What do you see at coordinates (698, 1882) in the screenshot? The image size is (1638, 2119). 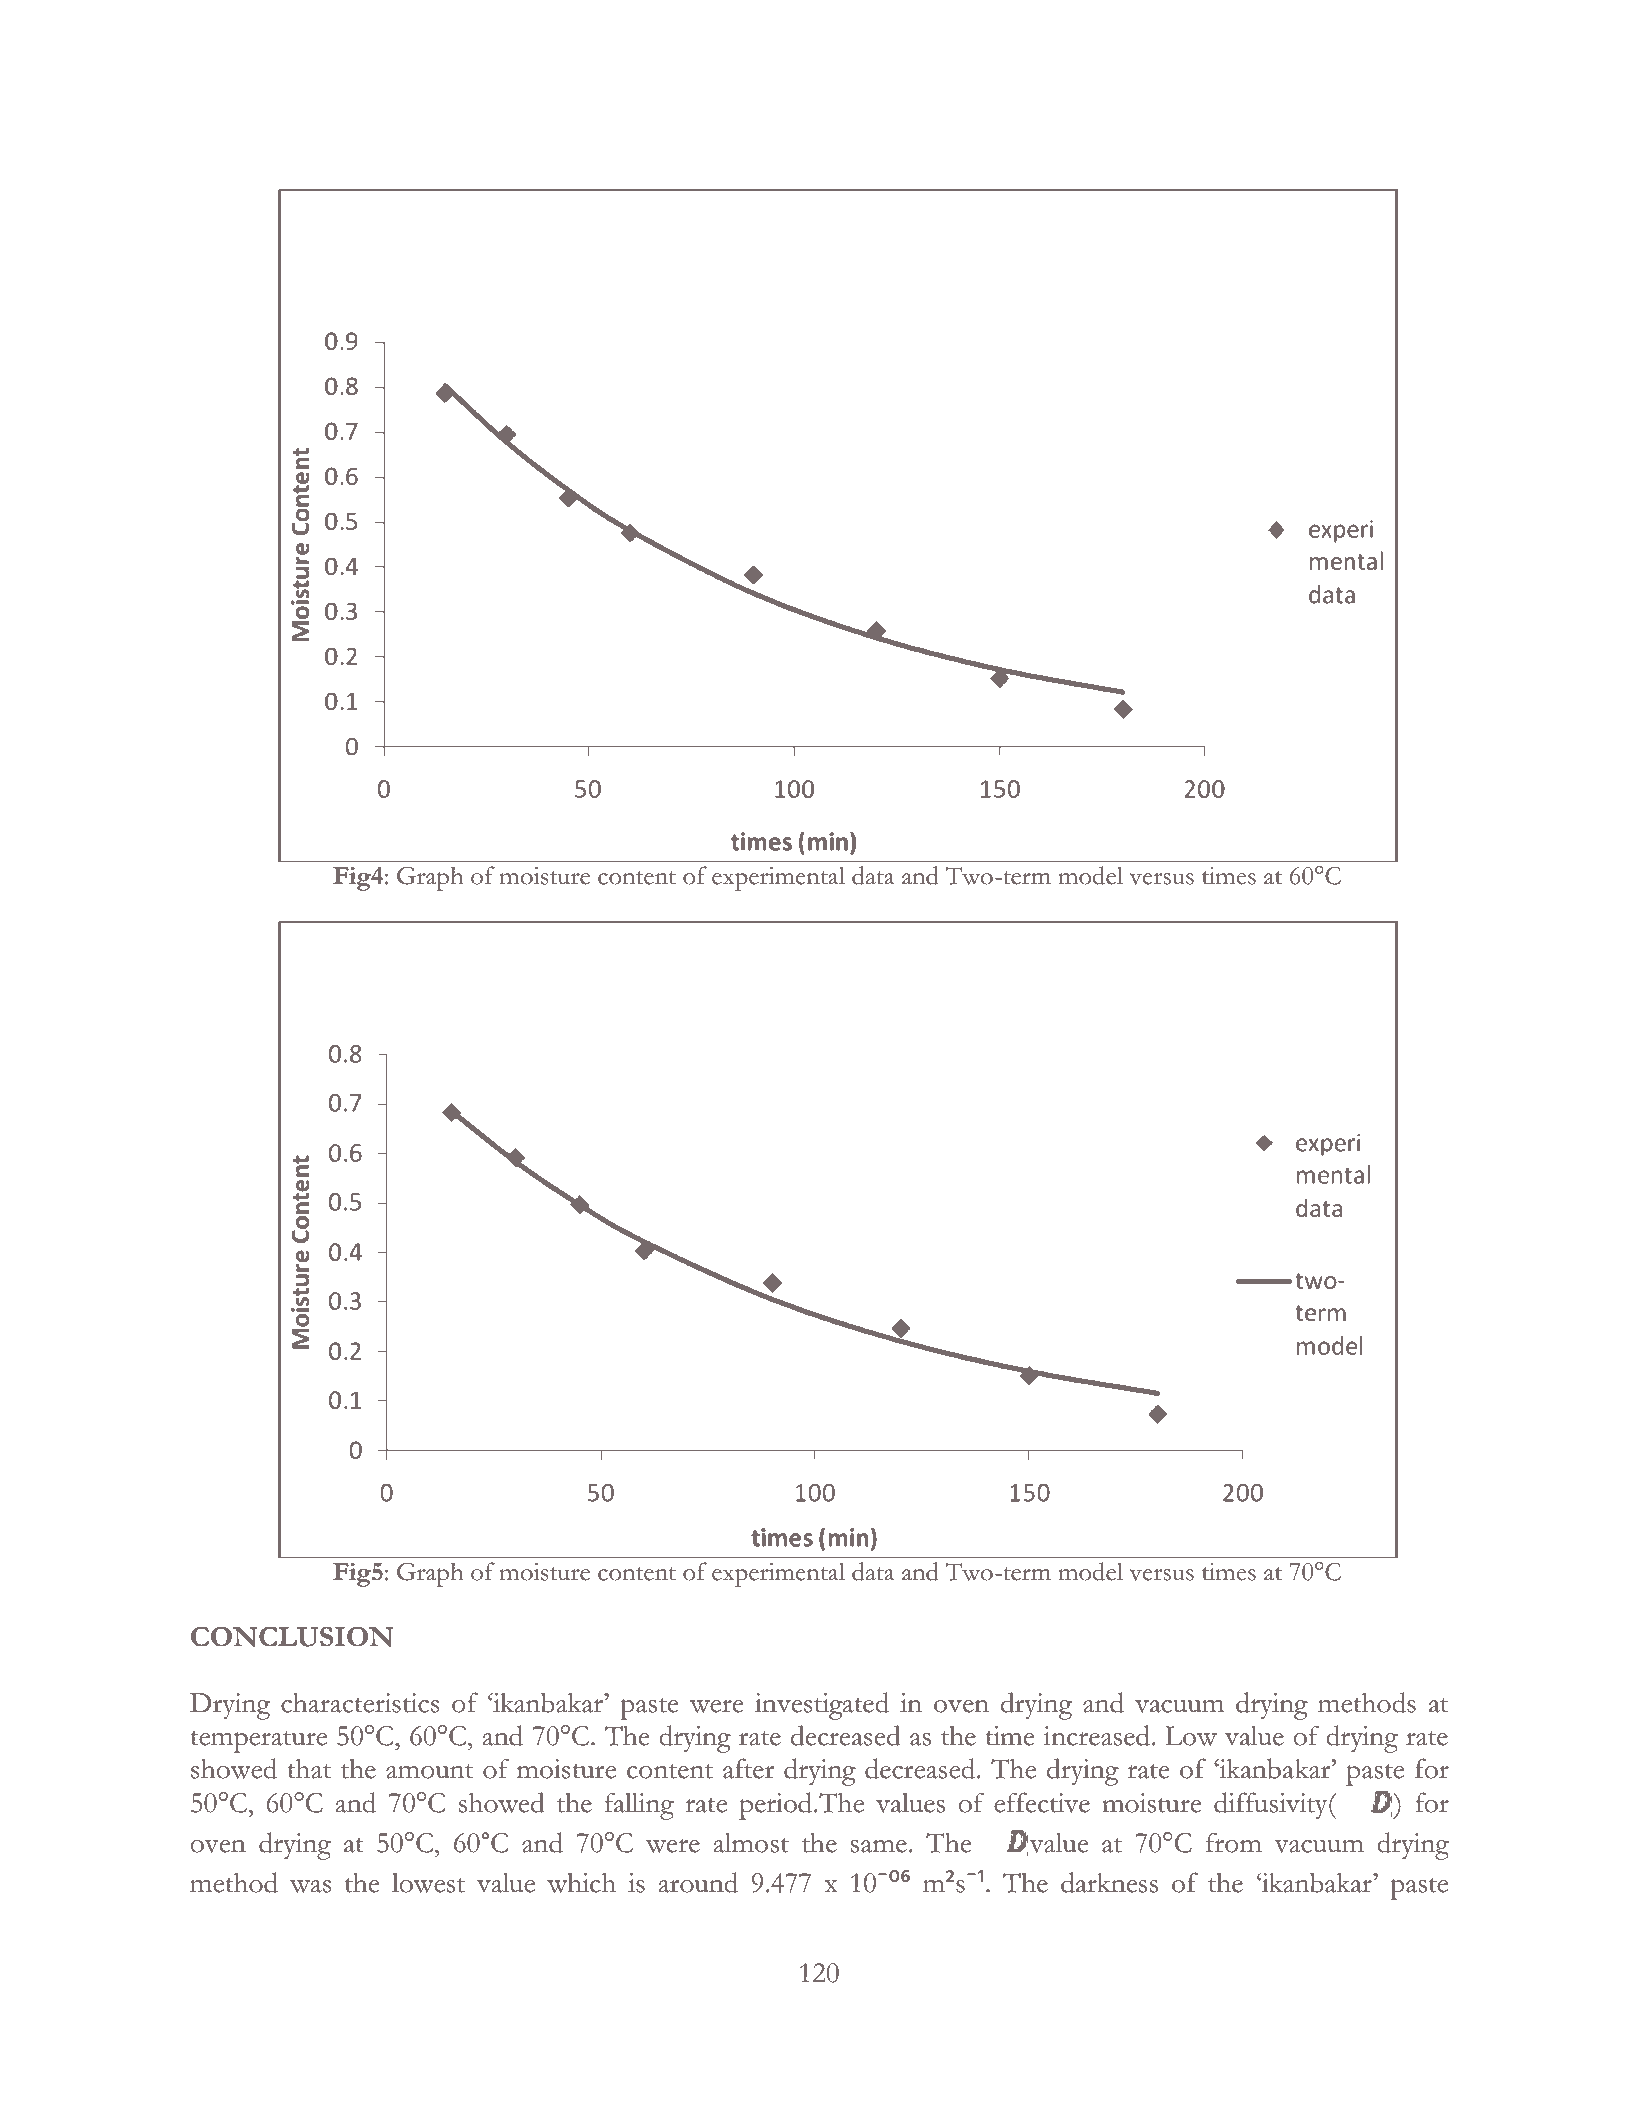 I see `around` at bounding box center [698, 1882].
